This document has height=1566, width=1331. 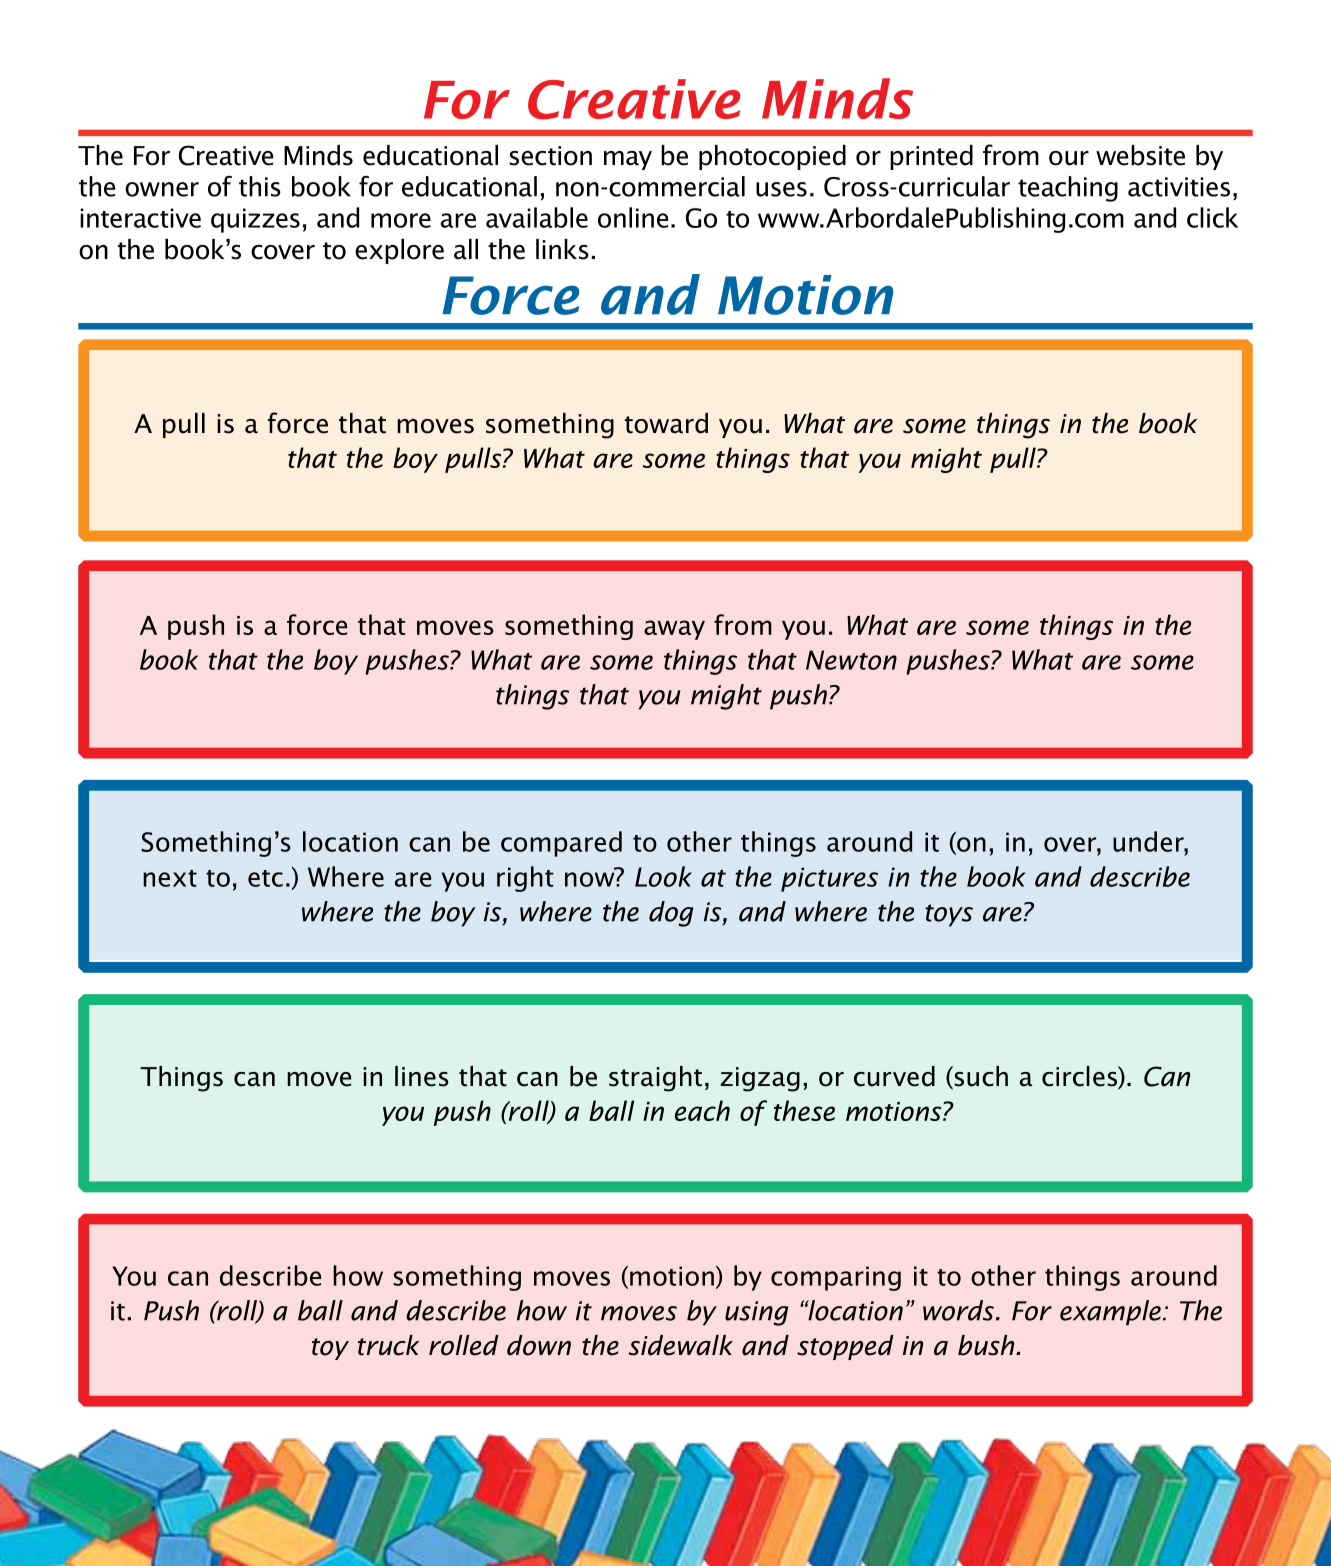 I want to click on this, so click(x=260, y=186).
